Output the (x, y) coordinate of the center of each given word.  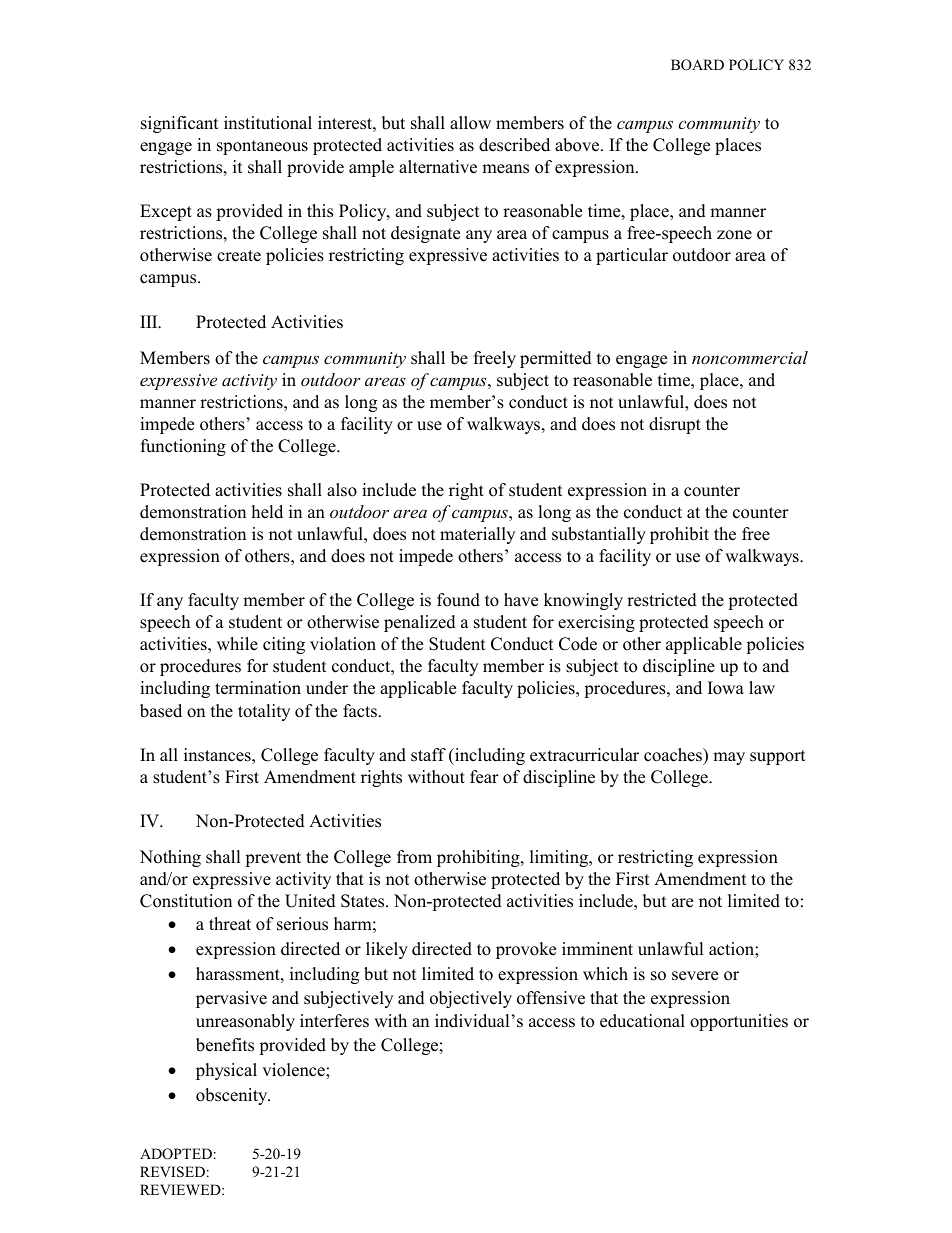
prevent (273, 859)
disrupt (675, 425)
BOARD (697, 65)
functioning (183, 447)
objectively (471, 999)
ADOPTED (176, 1154)
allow (470, 123)
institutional (268, 123)
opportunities (739, 1022)
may (729, 758)
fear (484, 777)
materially (477, 535)
